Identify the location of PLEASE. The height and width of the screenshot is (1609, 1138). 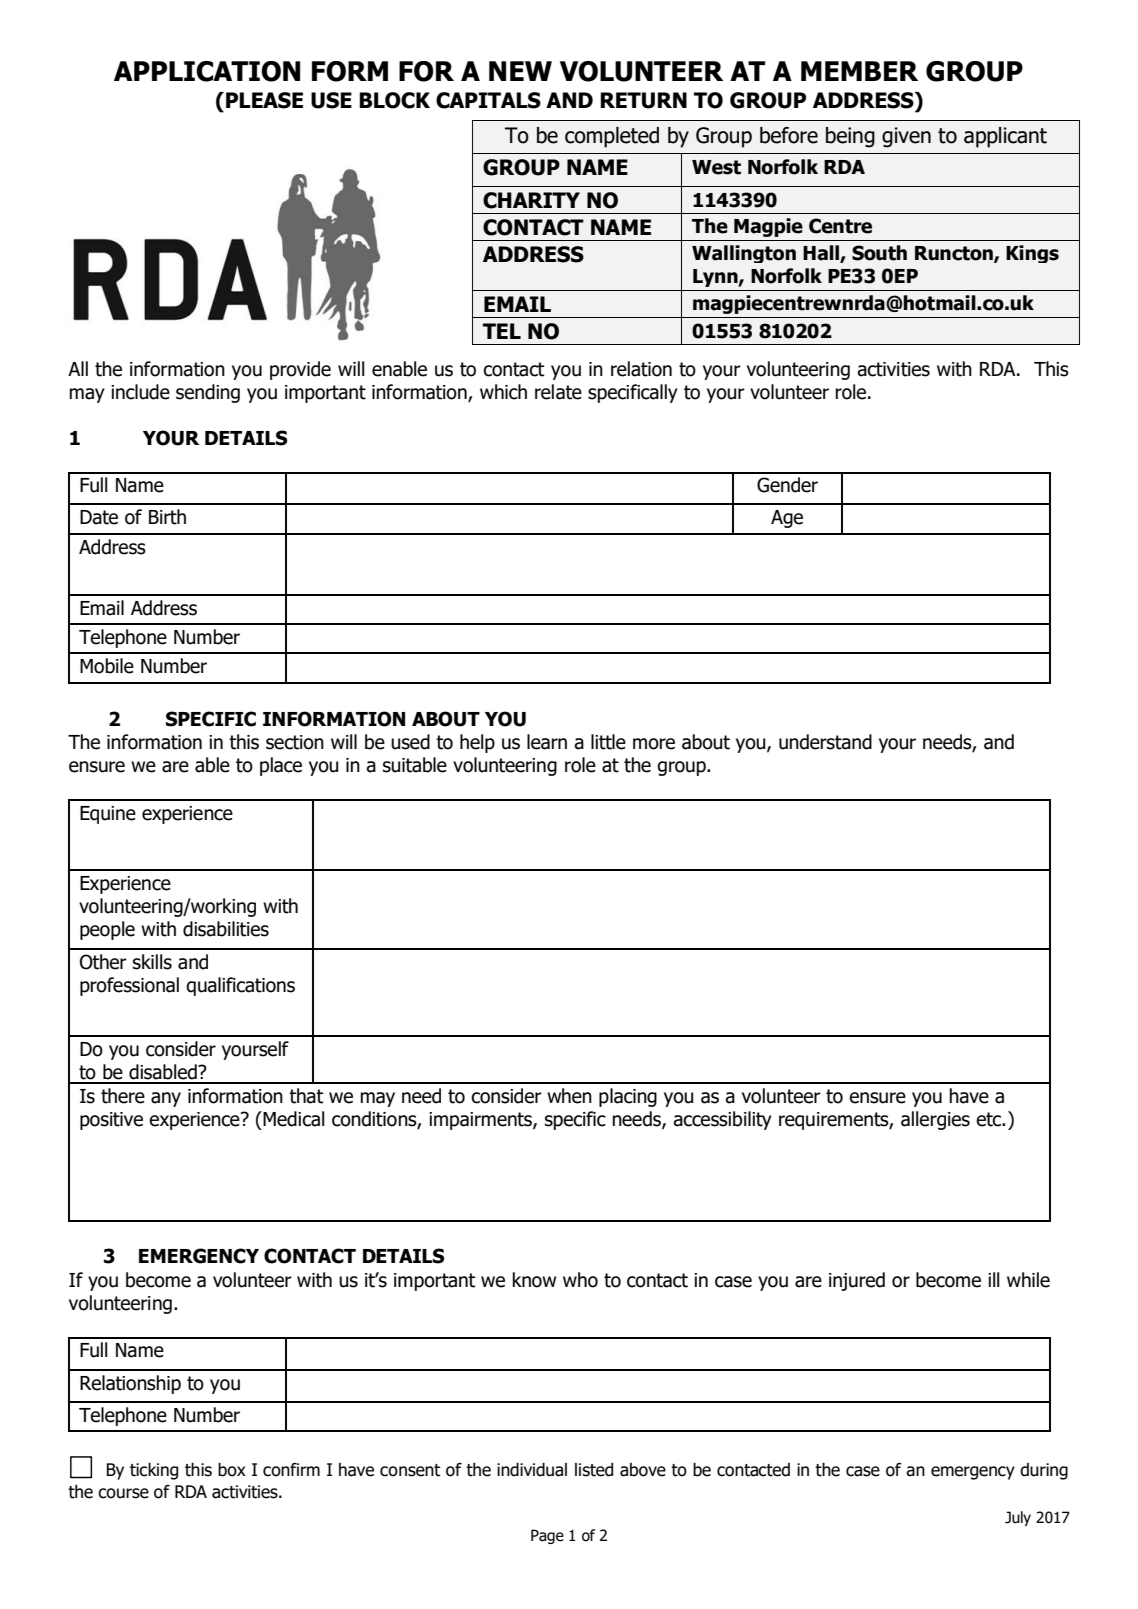
(264, 100).
